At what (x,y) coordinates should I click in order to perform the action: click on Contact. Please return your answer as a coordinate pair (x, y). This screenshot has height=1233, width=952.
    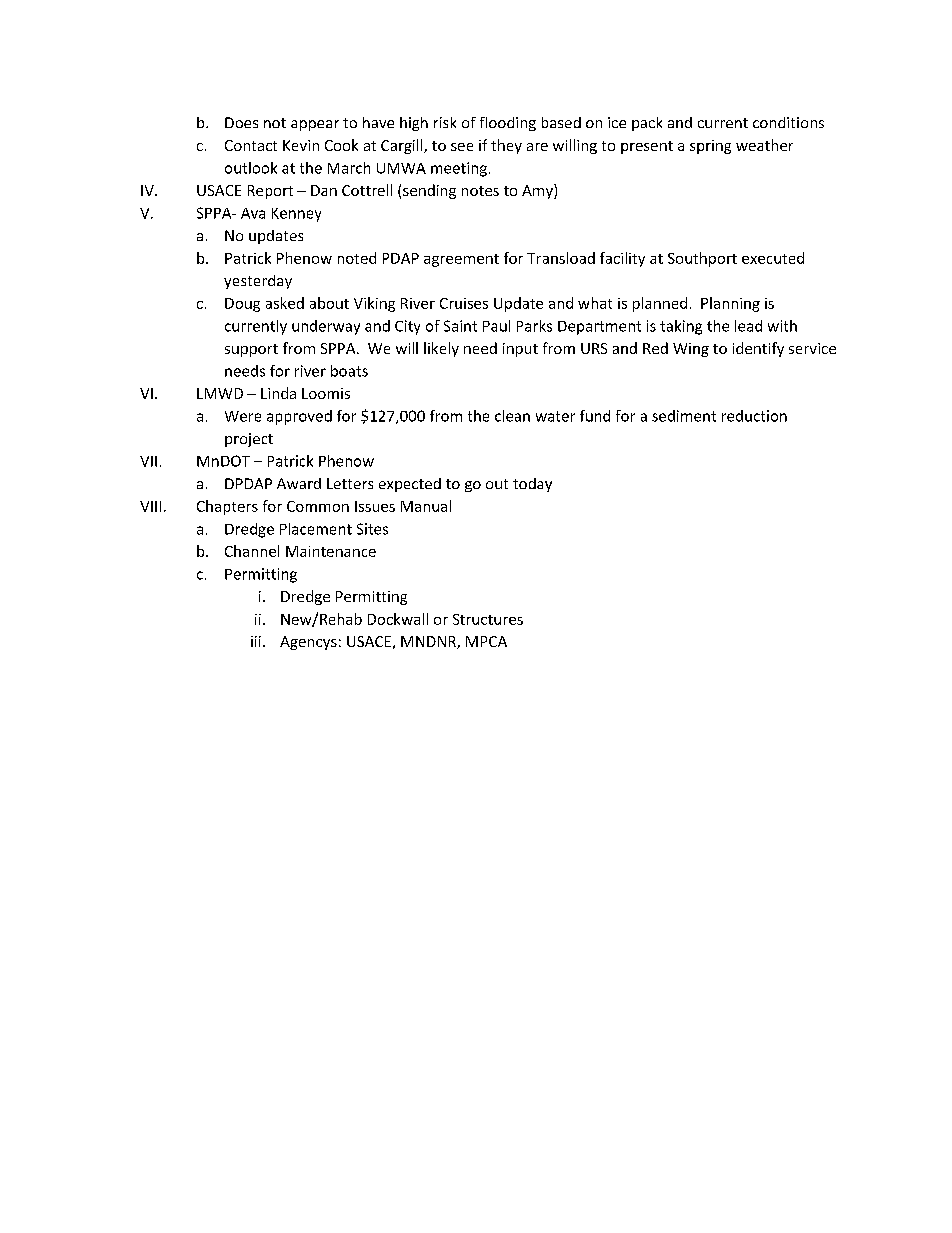
    Looking at the image, I should click on (251, 145).
